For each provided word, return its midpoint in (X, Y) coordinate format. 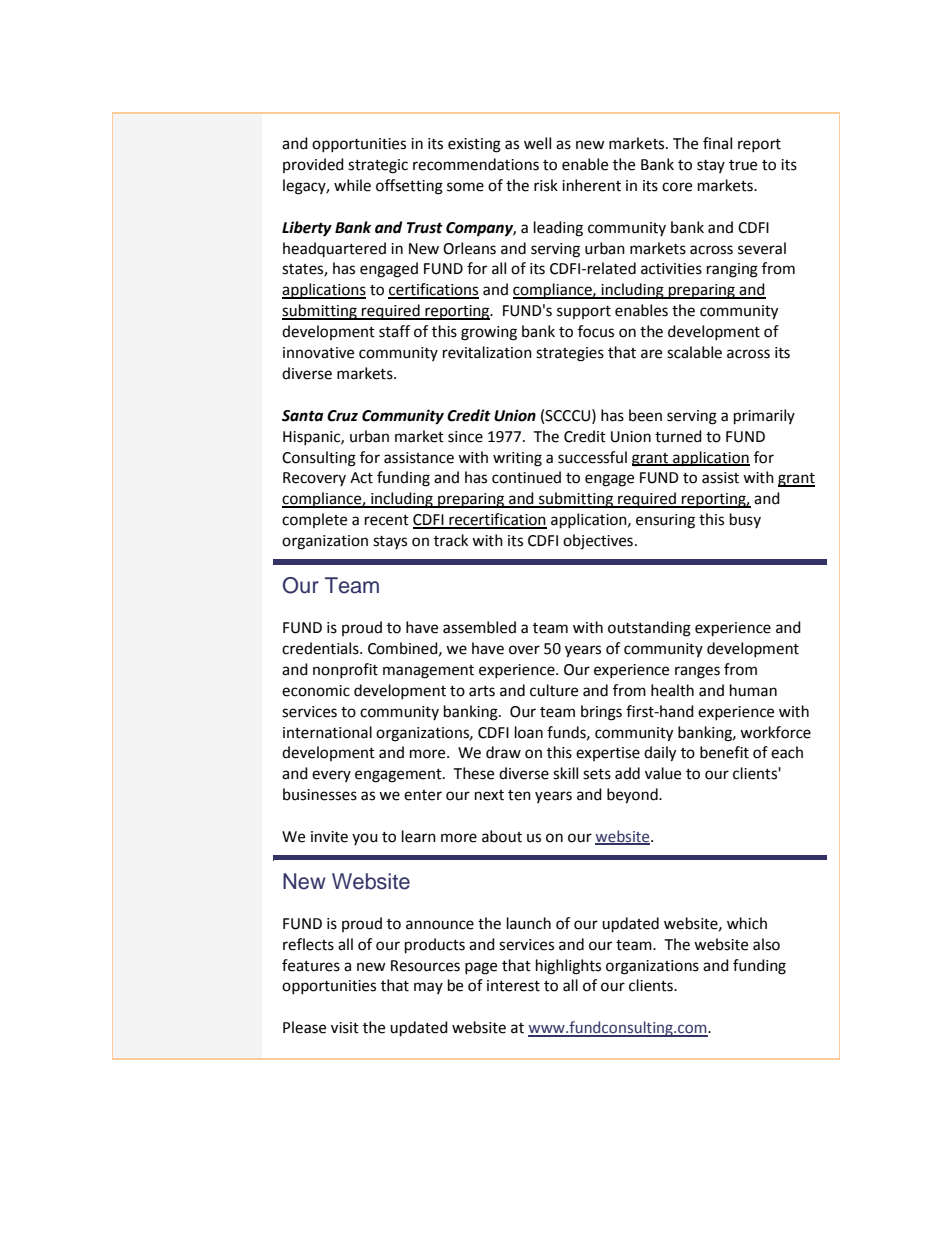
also (766, 944)
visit (345, 1028)
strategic (378, 166)
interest (513, 986)
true (743, 165)
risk (546, 185)
